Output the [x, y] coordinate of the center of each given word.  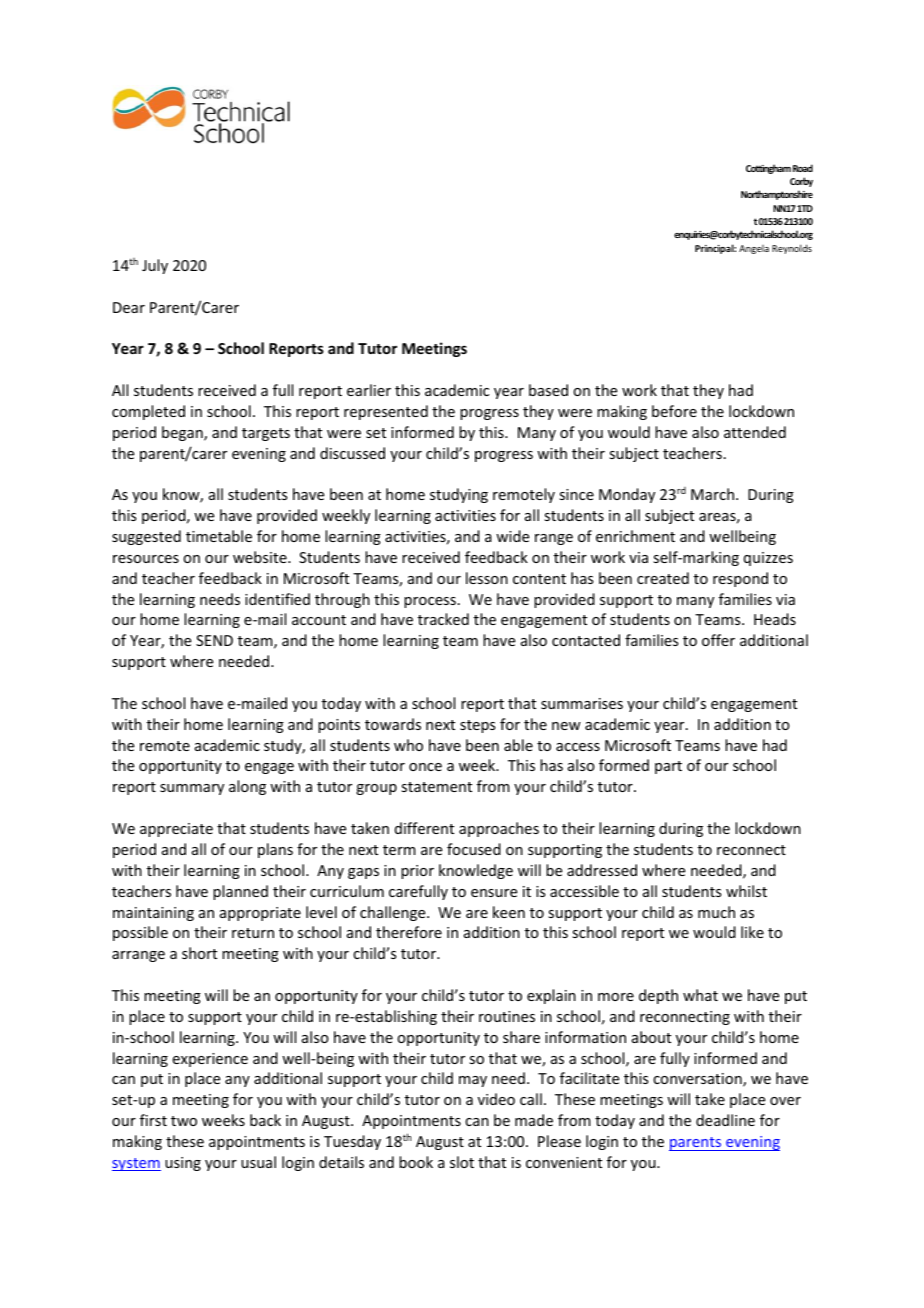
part [668, 767]
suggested [146, 537]
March [714, 494]
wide [512, 536]
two [184, 1121]
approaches [499, 829]
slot [462, 1162]
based [548, 390]
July [155, 266]
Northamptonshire [777, 195]
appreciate [176, 830]
